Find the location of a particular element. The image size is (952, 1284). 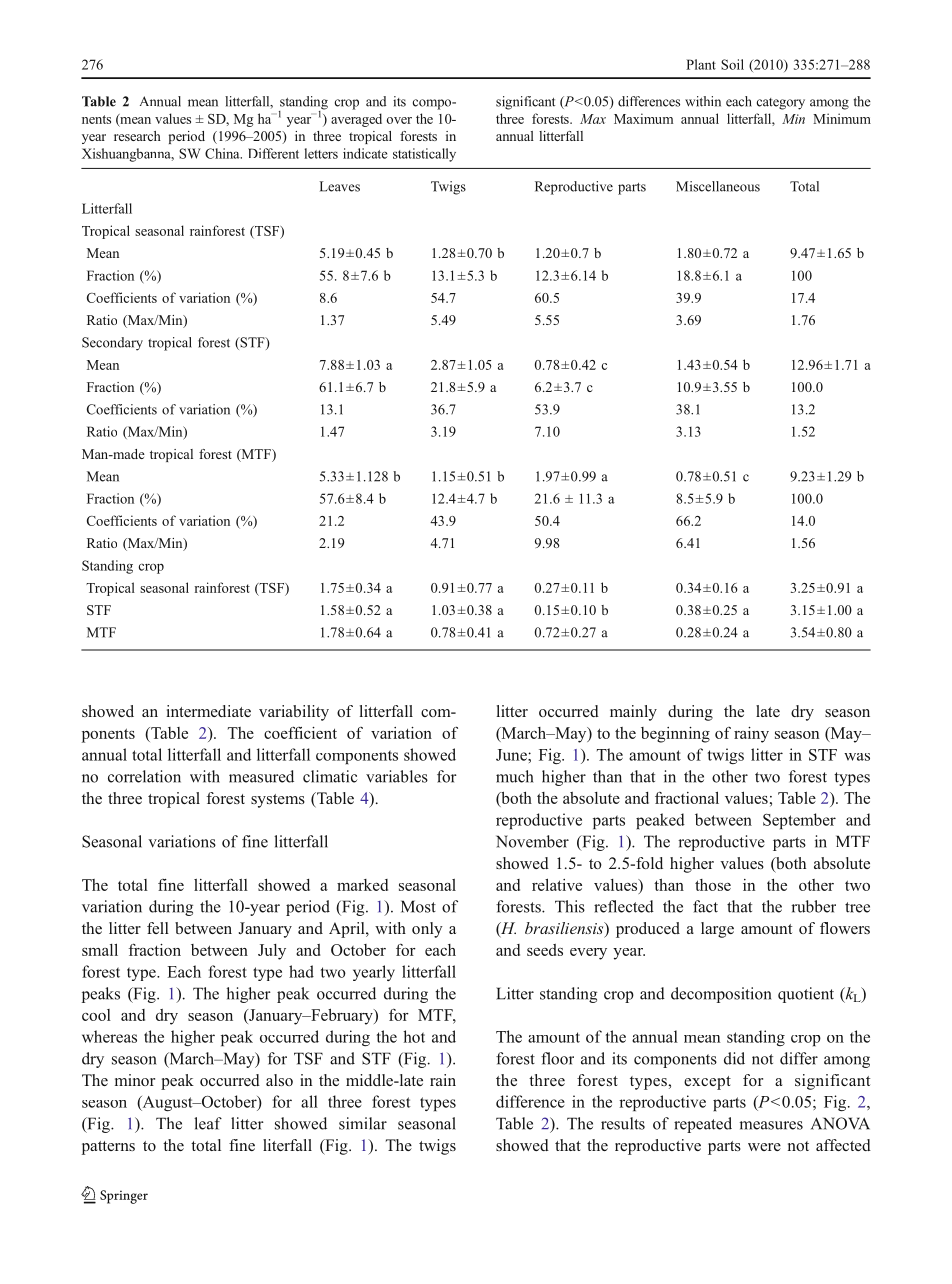

much is located at coordinates (514, 776).
